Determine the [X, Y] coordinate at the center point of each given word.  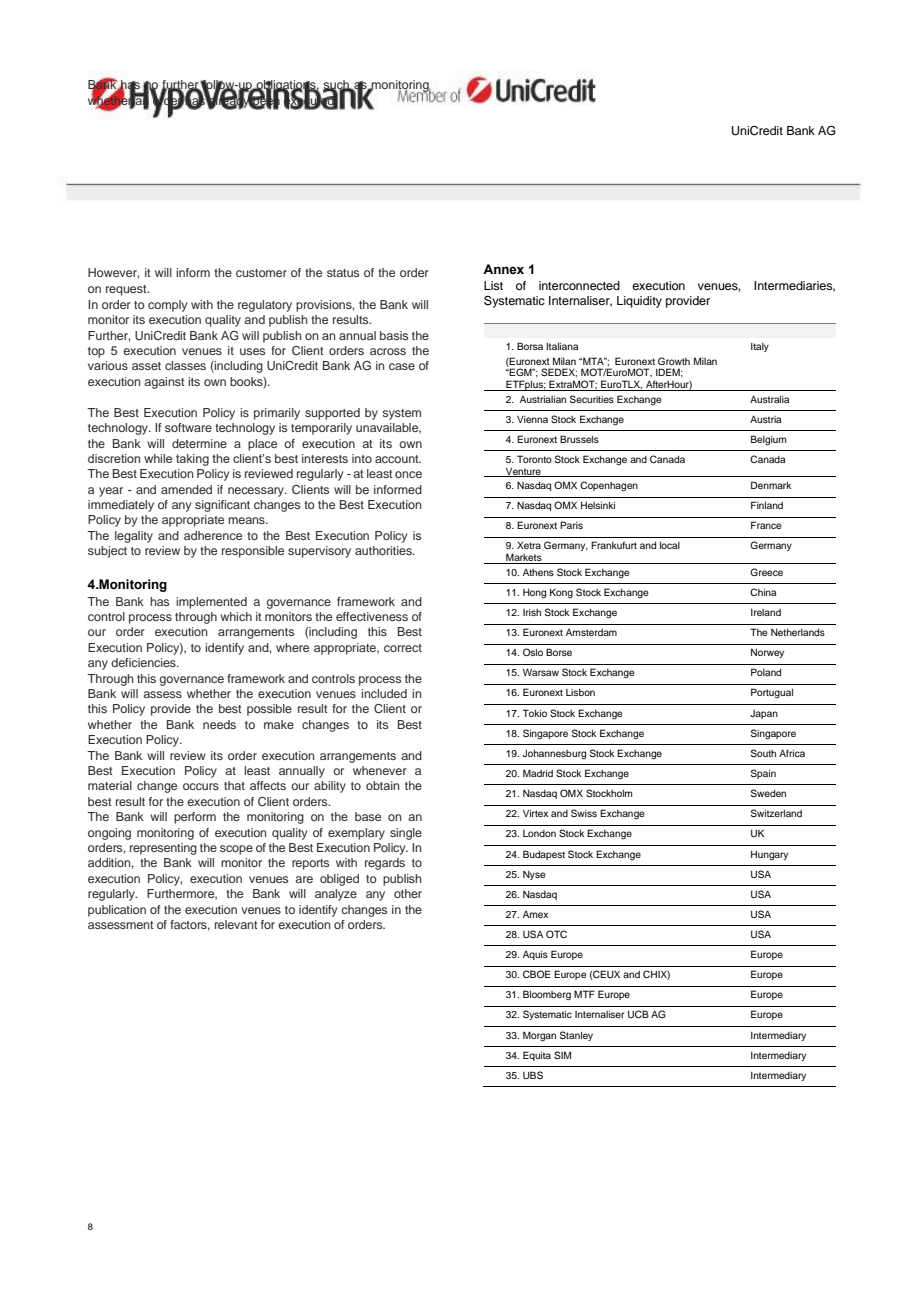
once [408, 474]
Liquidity [639, 302]
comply [167, 306]
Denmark [771, 485]
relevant [236, 924]
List [493, 285]
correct [403, 648]
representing [163, 849]
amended [186, 489]
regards [385, 864]
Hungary [769, 856]
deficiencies [144, 662]
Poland [766, 672]
